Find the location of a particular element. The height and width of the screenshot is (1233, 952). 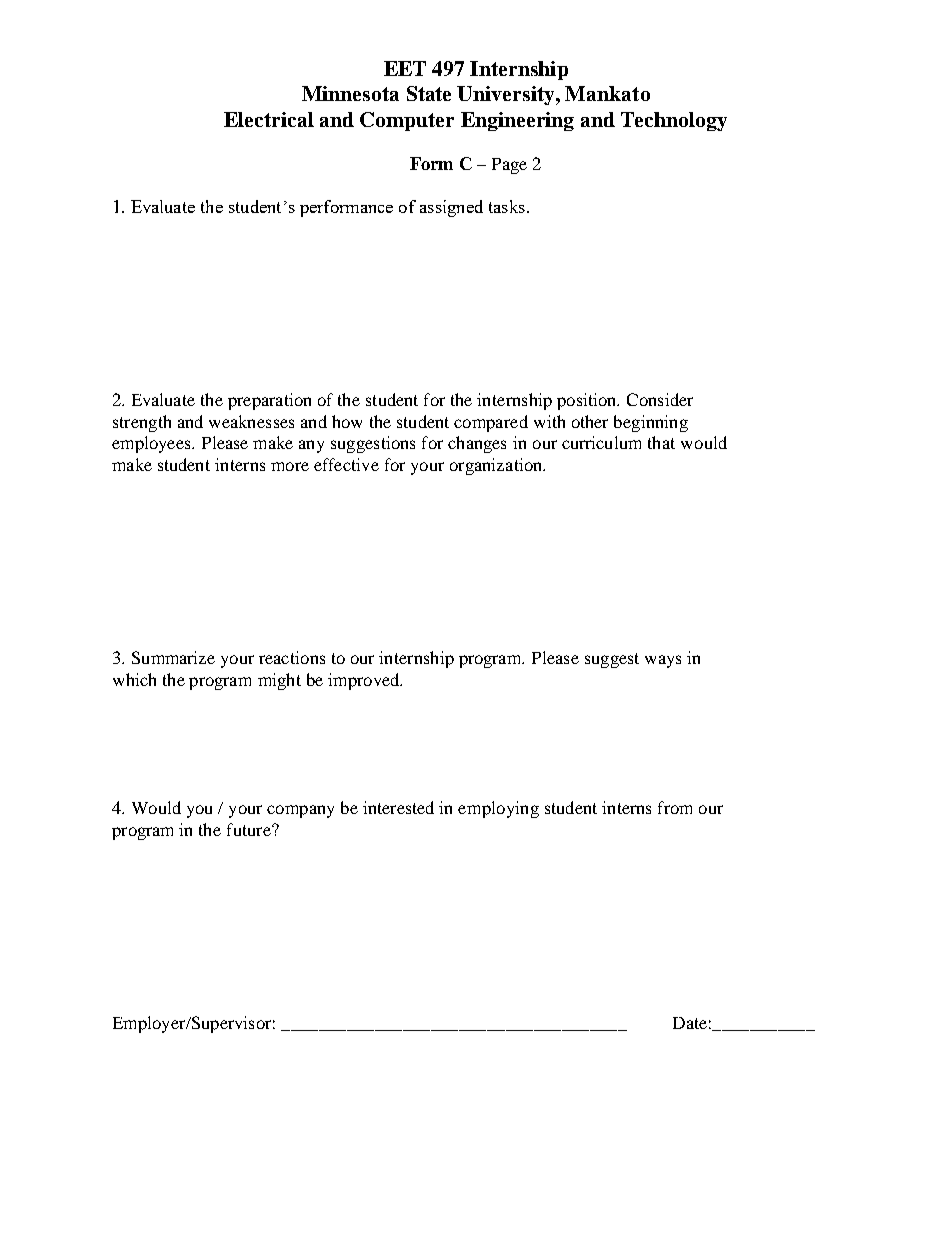

tasks is located at coordinates (507, 206).
